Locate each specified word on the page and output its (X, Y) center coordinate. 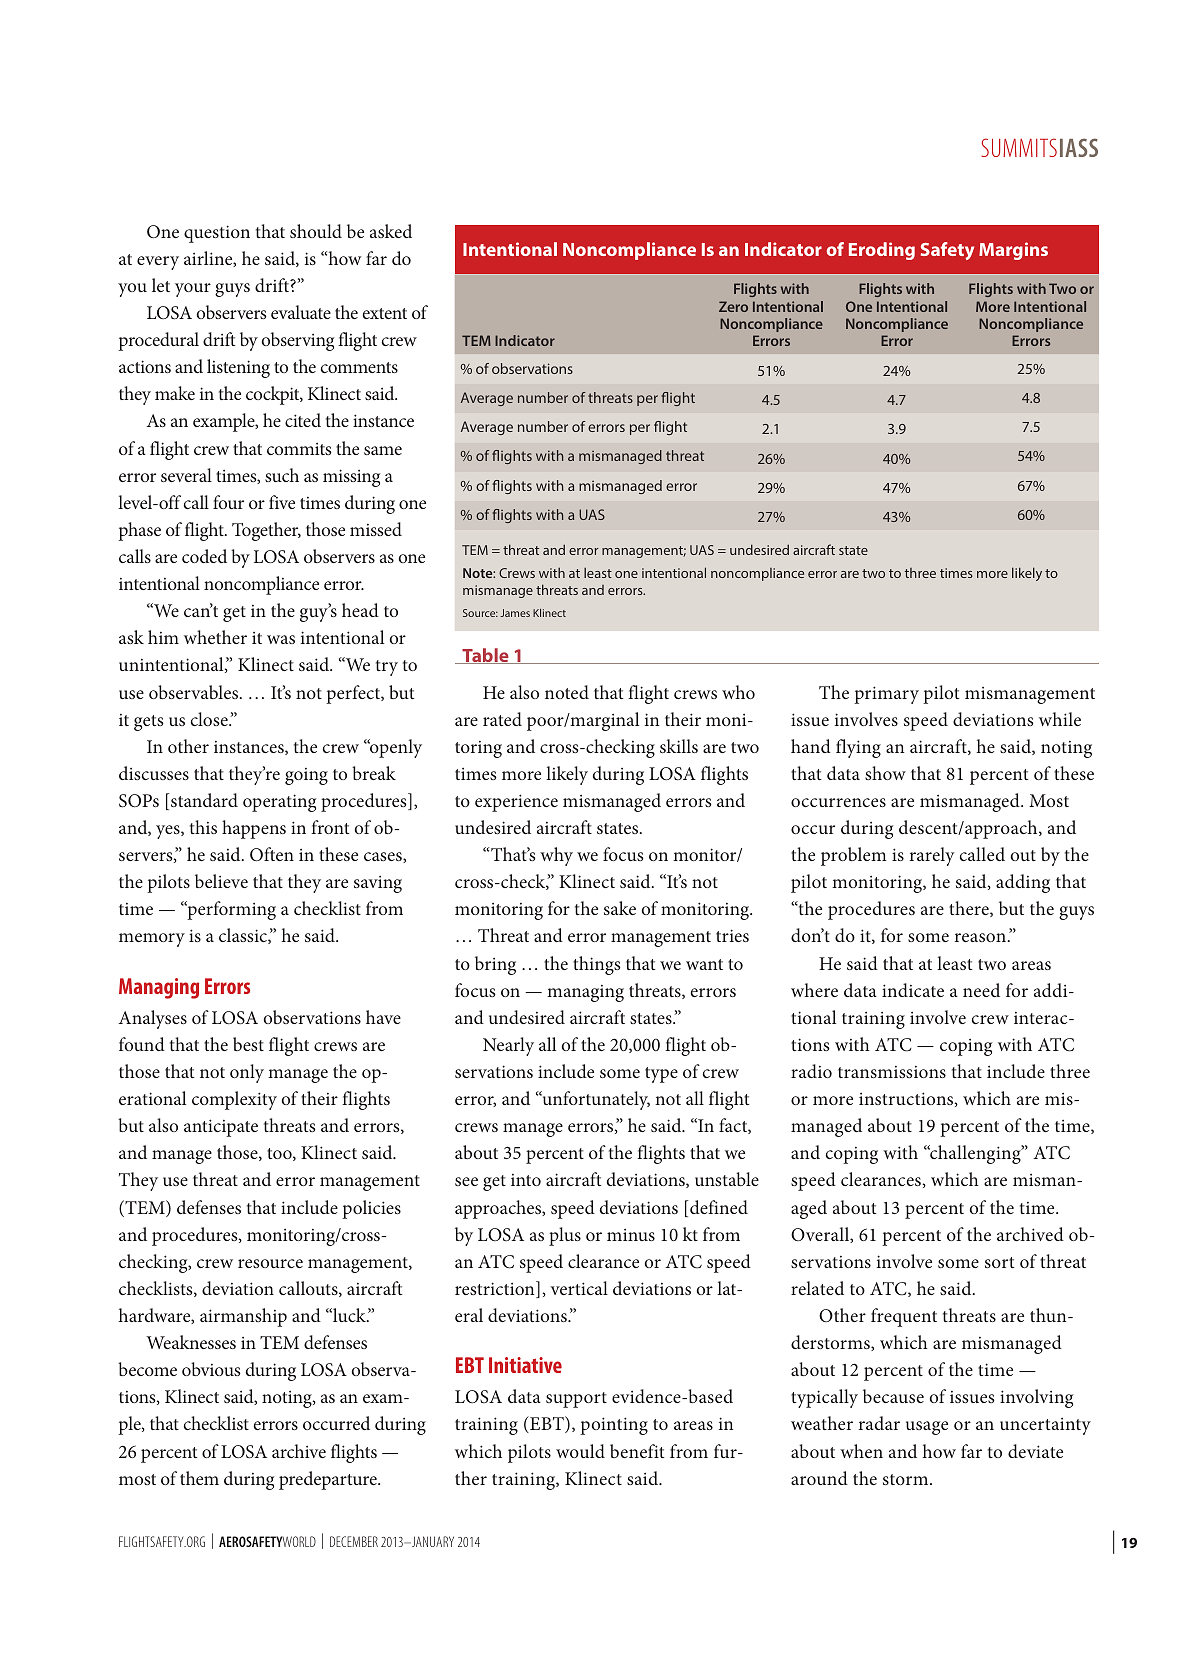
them (199, 1478)
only (247, 1073)
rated (502, 719)
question (217, 234)
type (661, 1075)
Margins (1013, 251)
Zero (733, 306)
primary (886, 695)
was (281, 639)
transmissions (892, 1072)
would (580, 1451)
